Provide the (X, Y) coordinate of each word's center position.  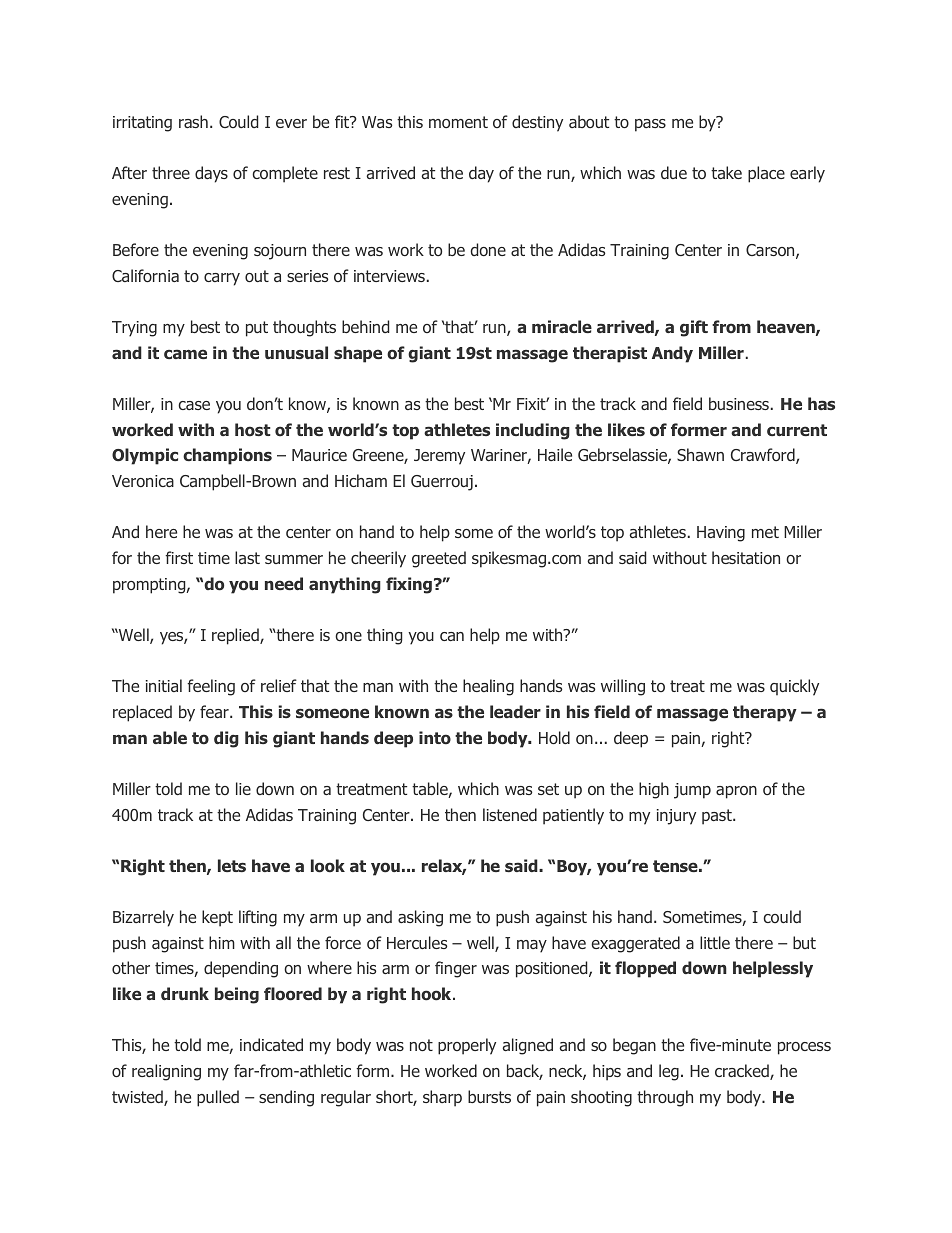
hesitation (746, 557)
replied (236, 636)
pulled (218, 1098)
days (211, 174)
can (452, 636)
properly (467, 1046)
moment (458, 122)
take (726, 172)
